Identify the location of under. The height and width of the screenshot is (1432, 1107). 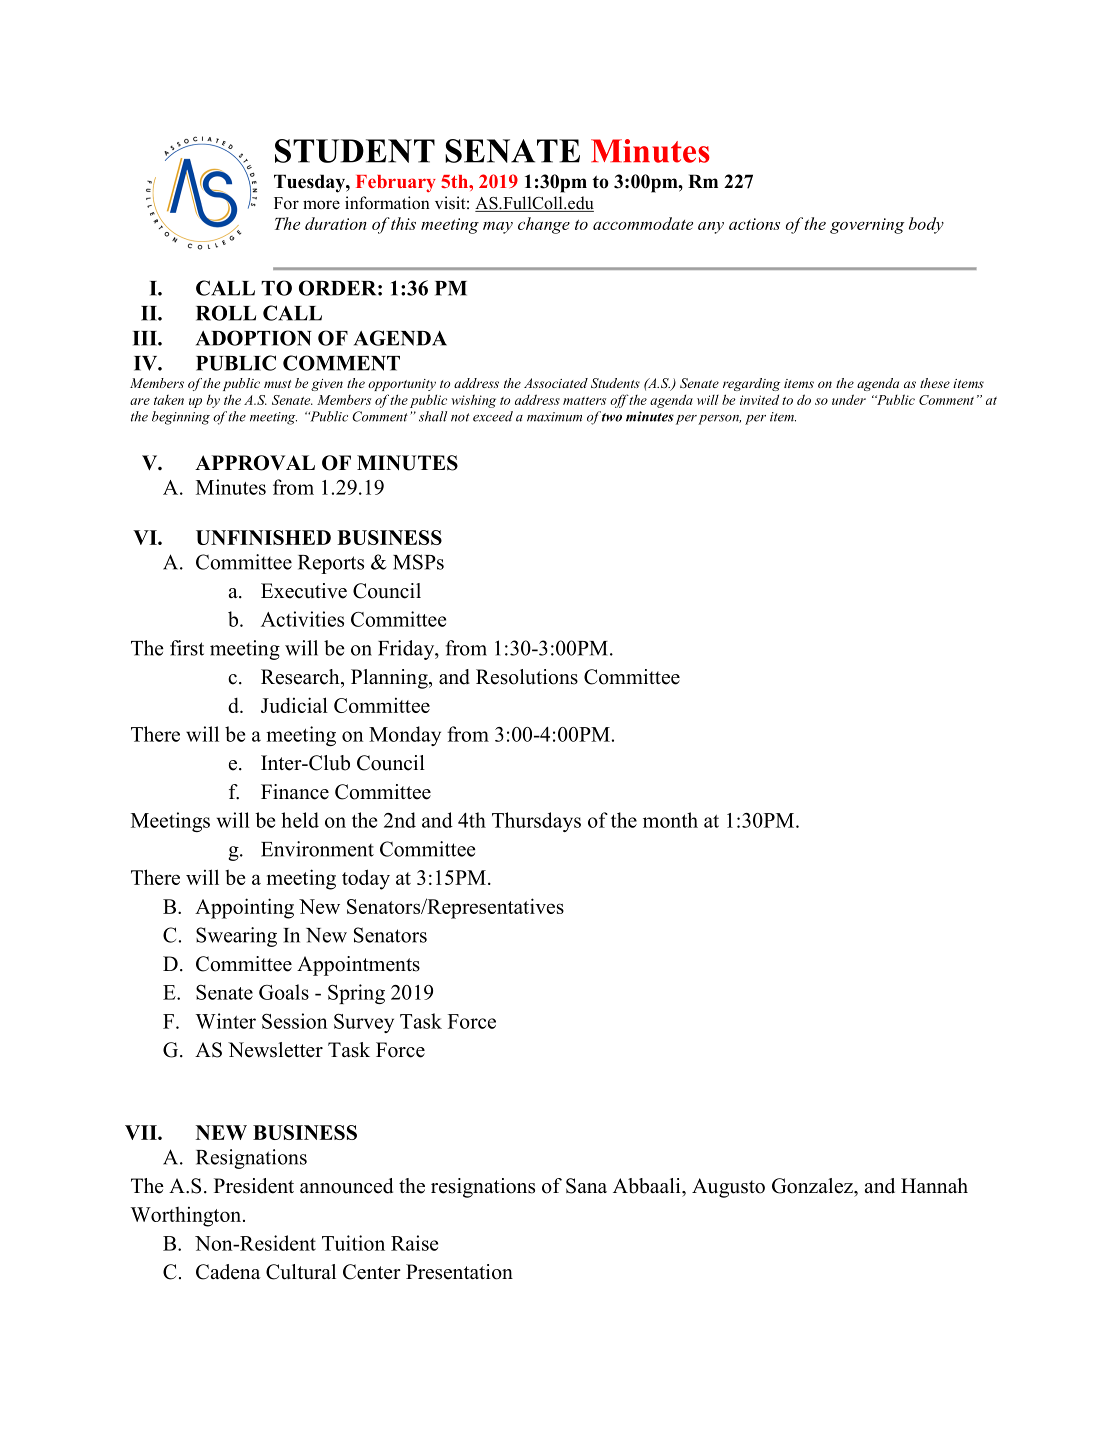
(849, 399).
